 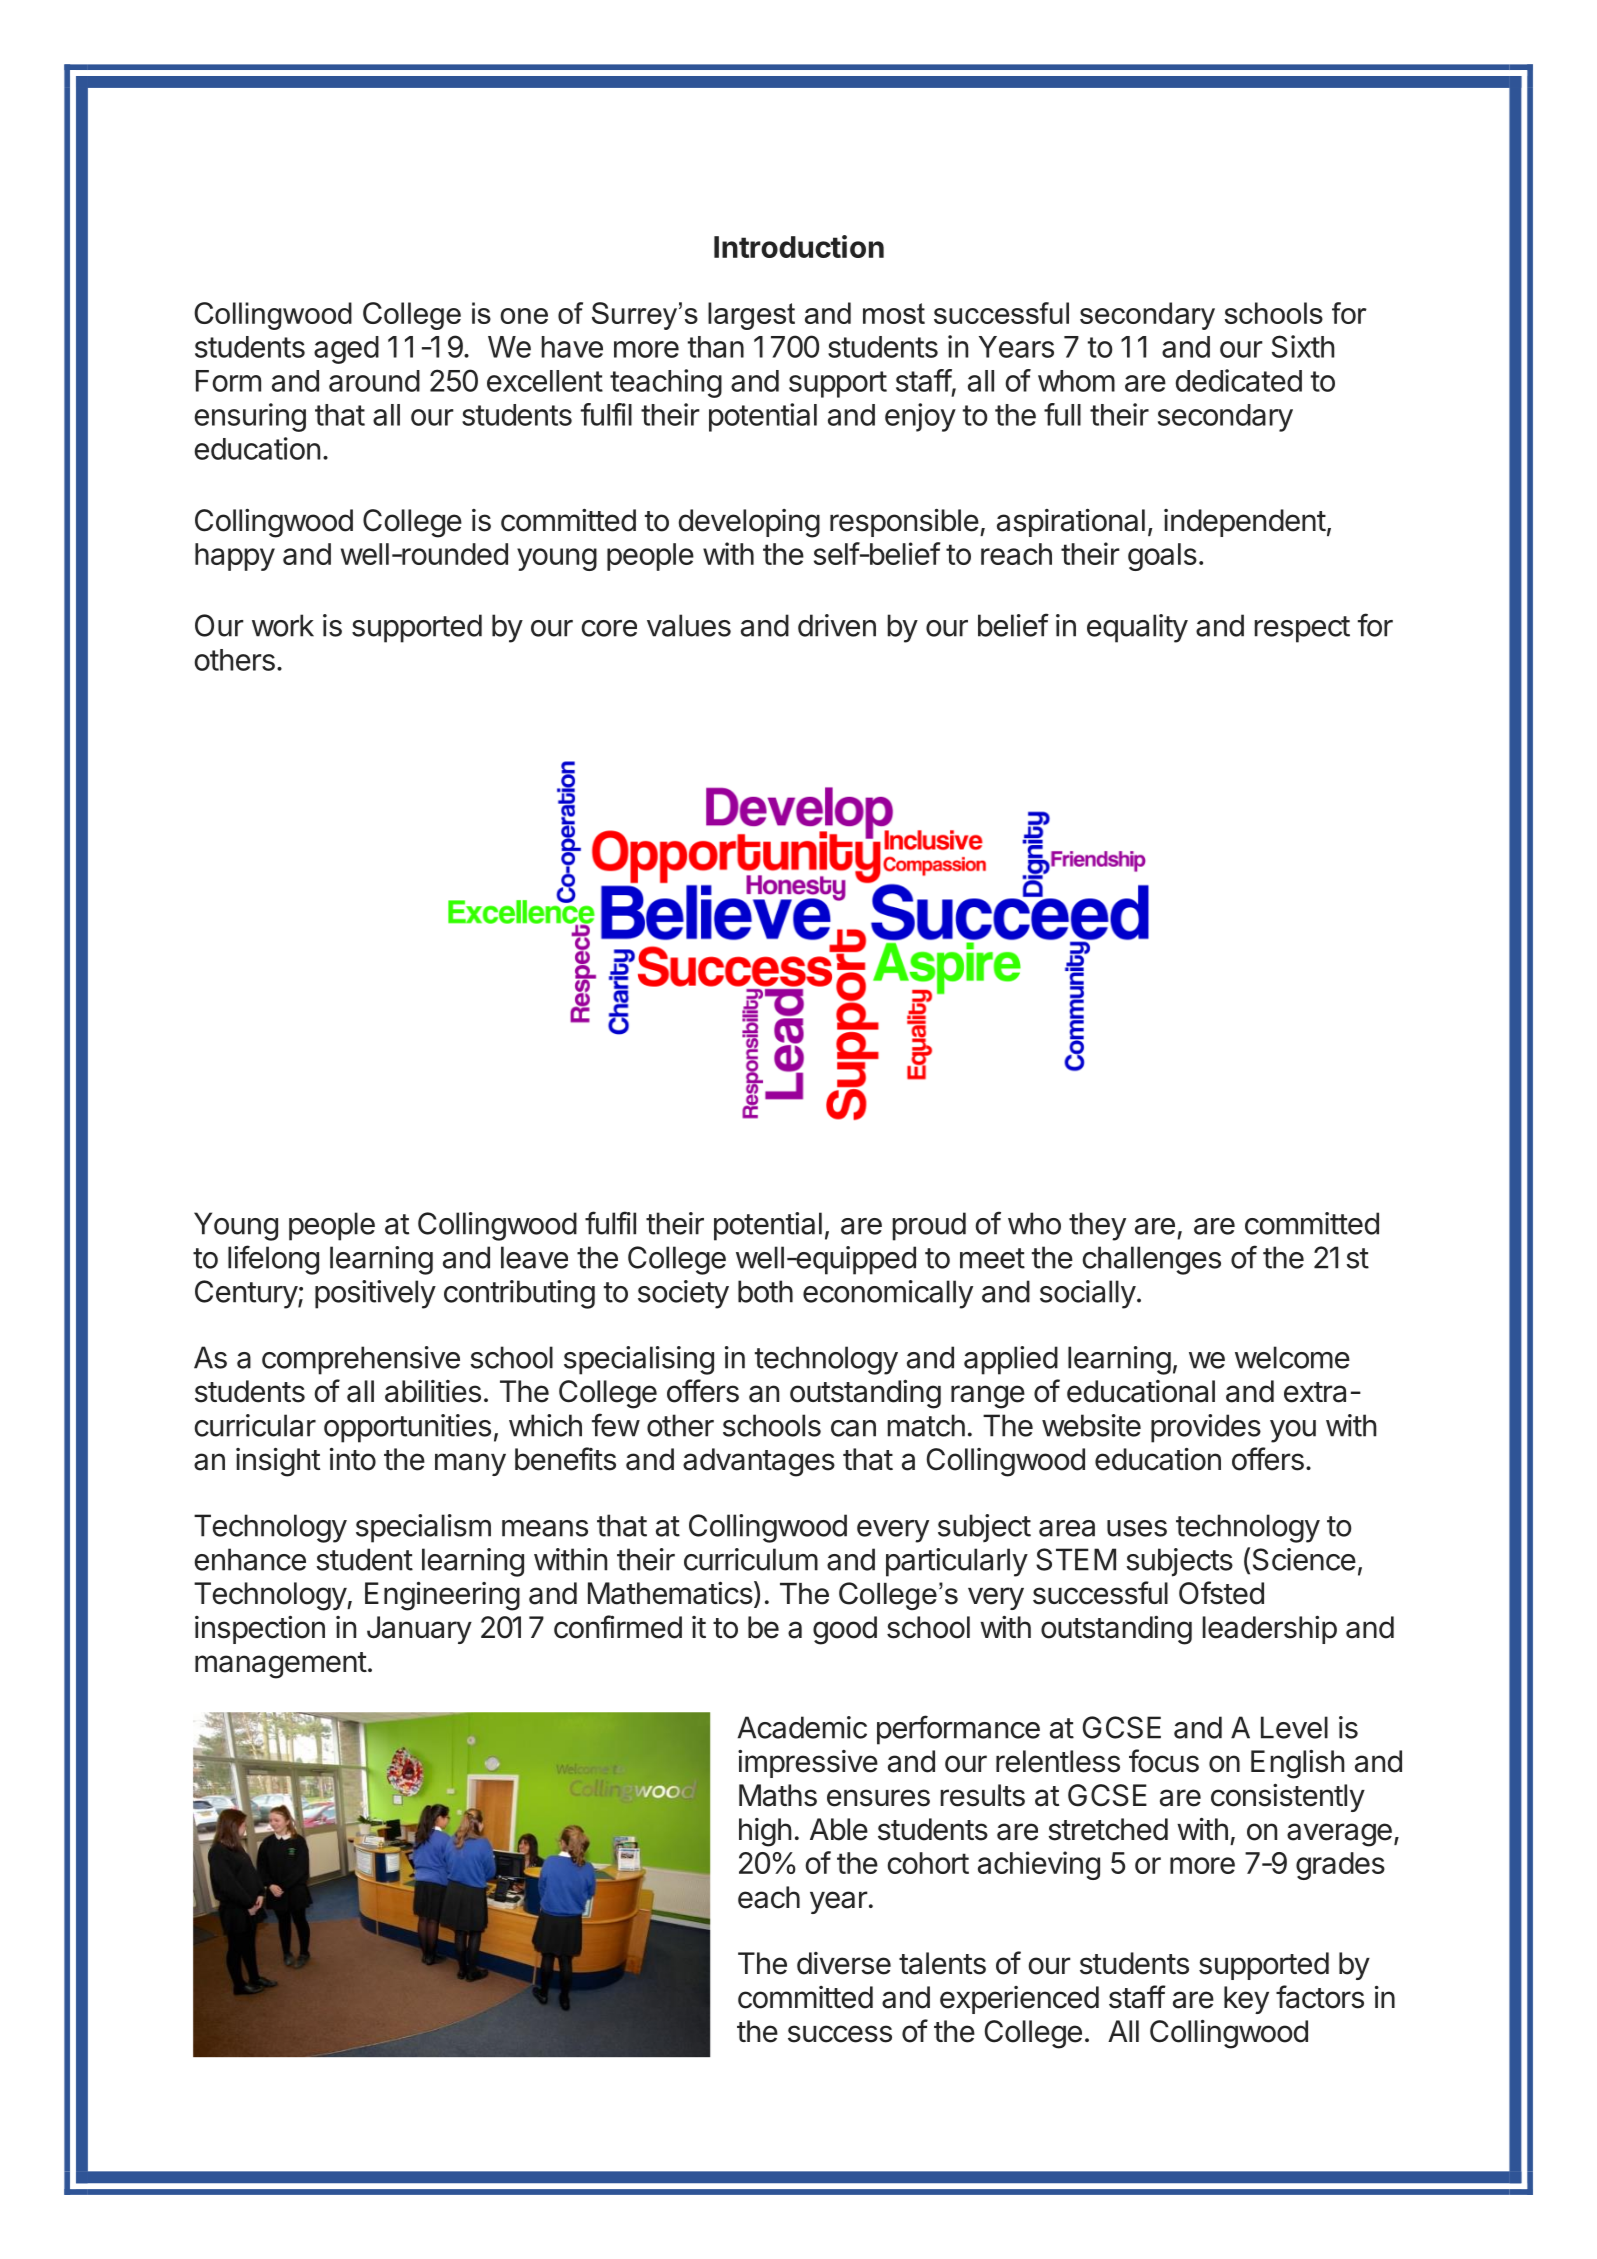 What do you see at coordinates (1246, 2000) in the image?
I see `key` at bounding box center [1246, 2000].
